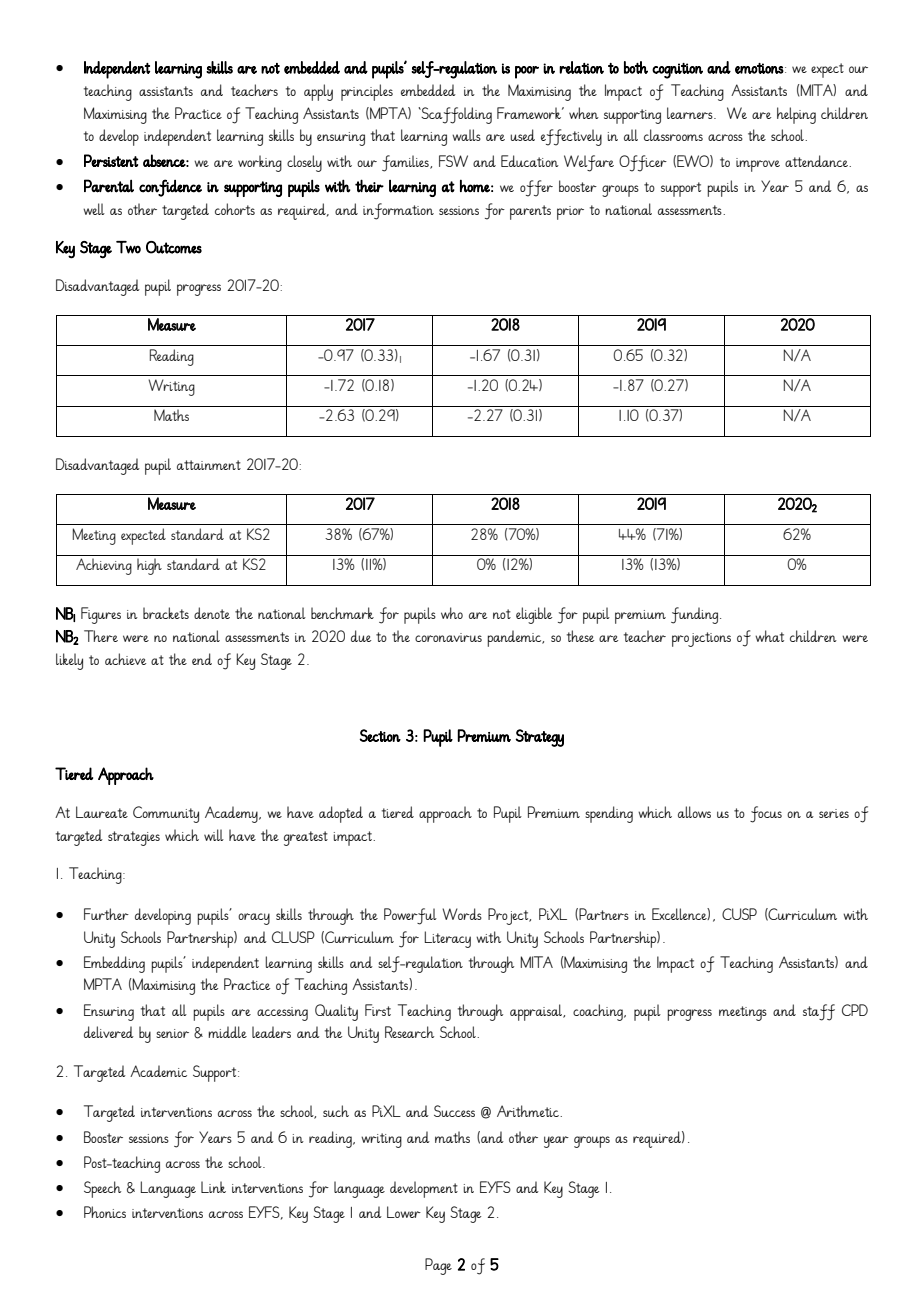 The image size is (924, 1308). What do you see at coordinates (448, 637) in the document?
I see `coronavirus` at bounding box center [448, 637].
